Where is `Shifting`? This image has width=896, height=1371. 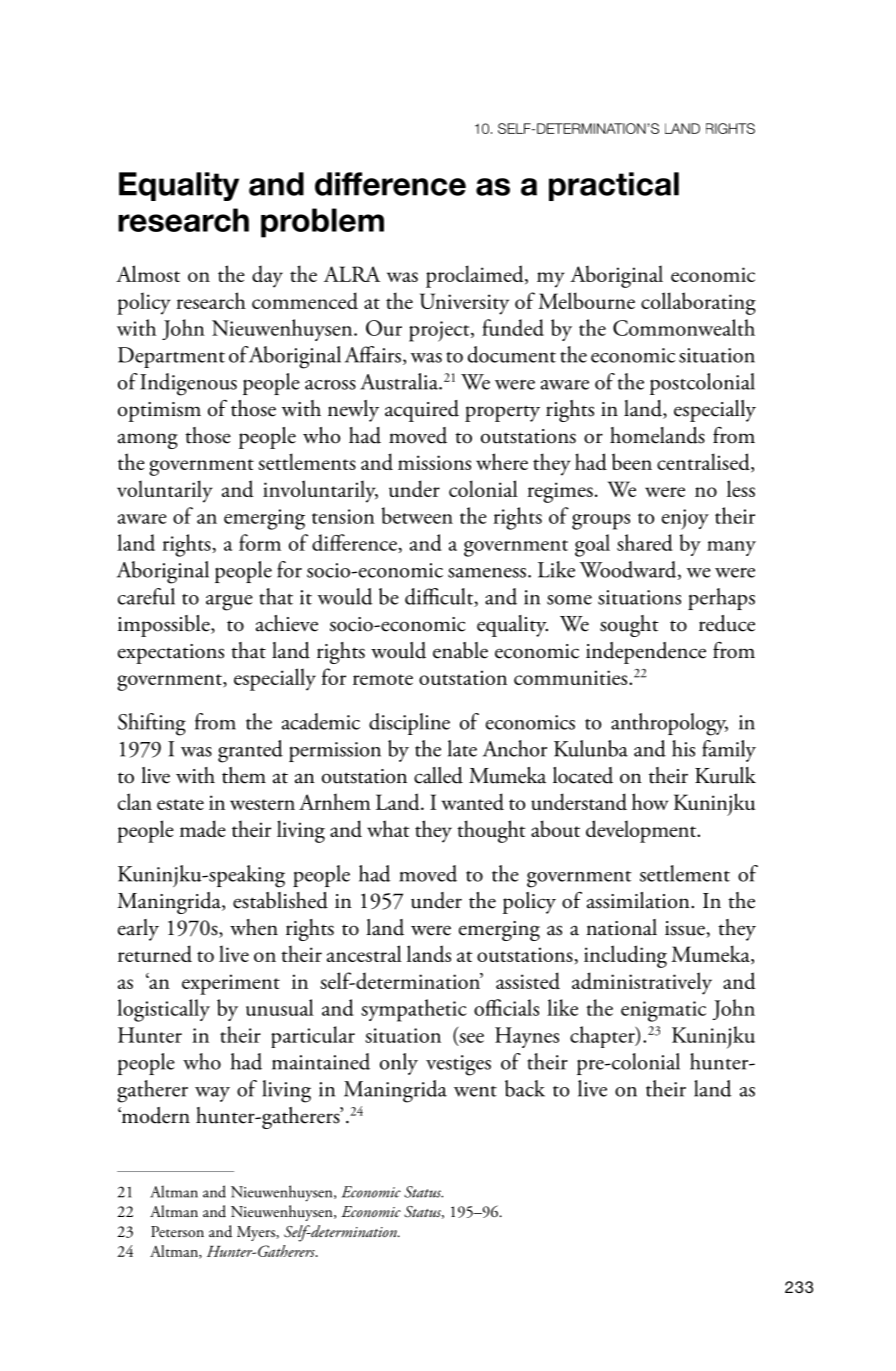
Shifting is located at coordinates (152, 724).
